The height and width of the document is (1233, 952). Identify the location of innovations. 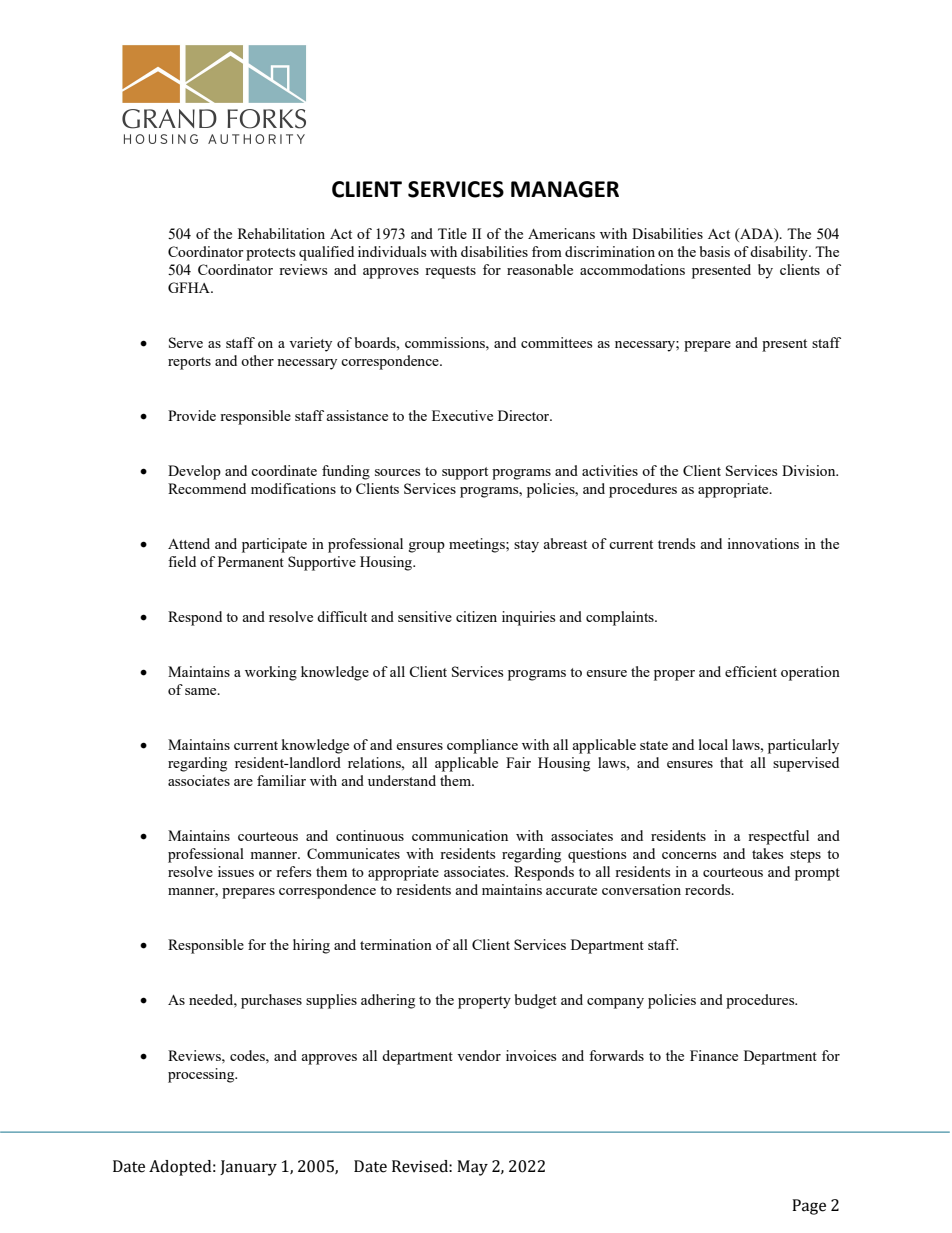
(763, 543).
